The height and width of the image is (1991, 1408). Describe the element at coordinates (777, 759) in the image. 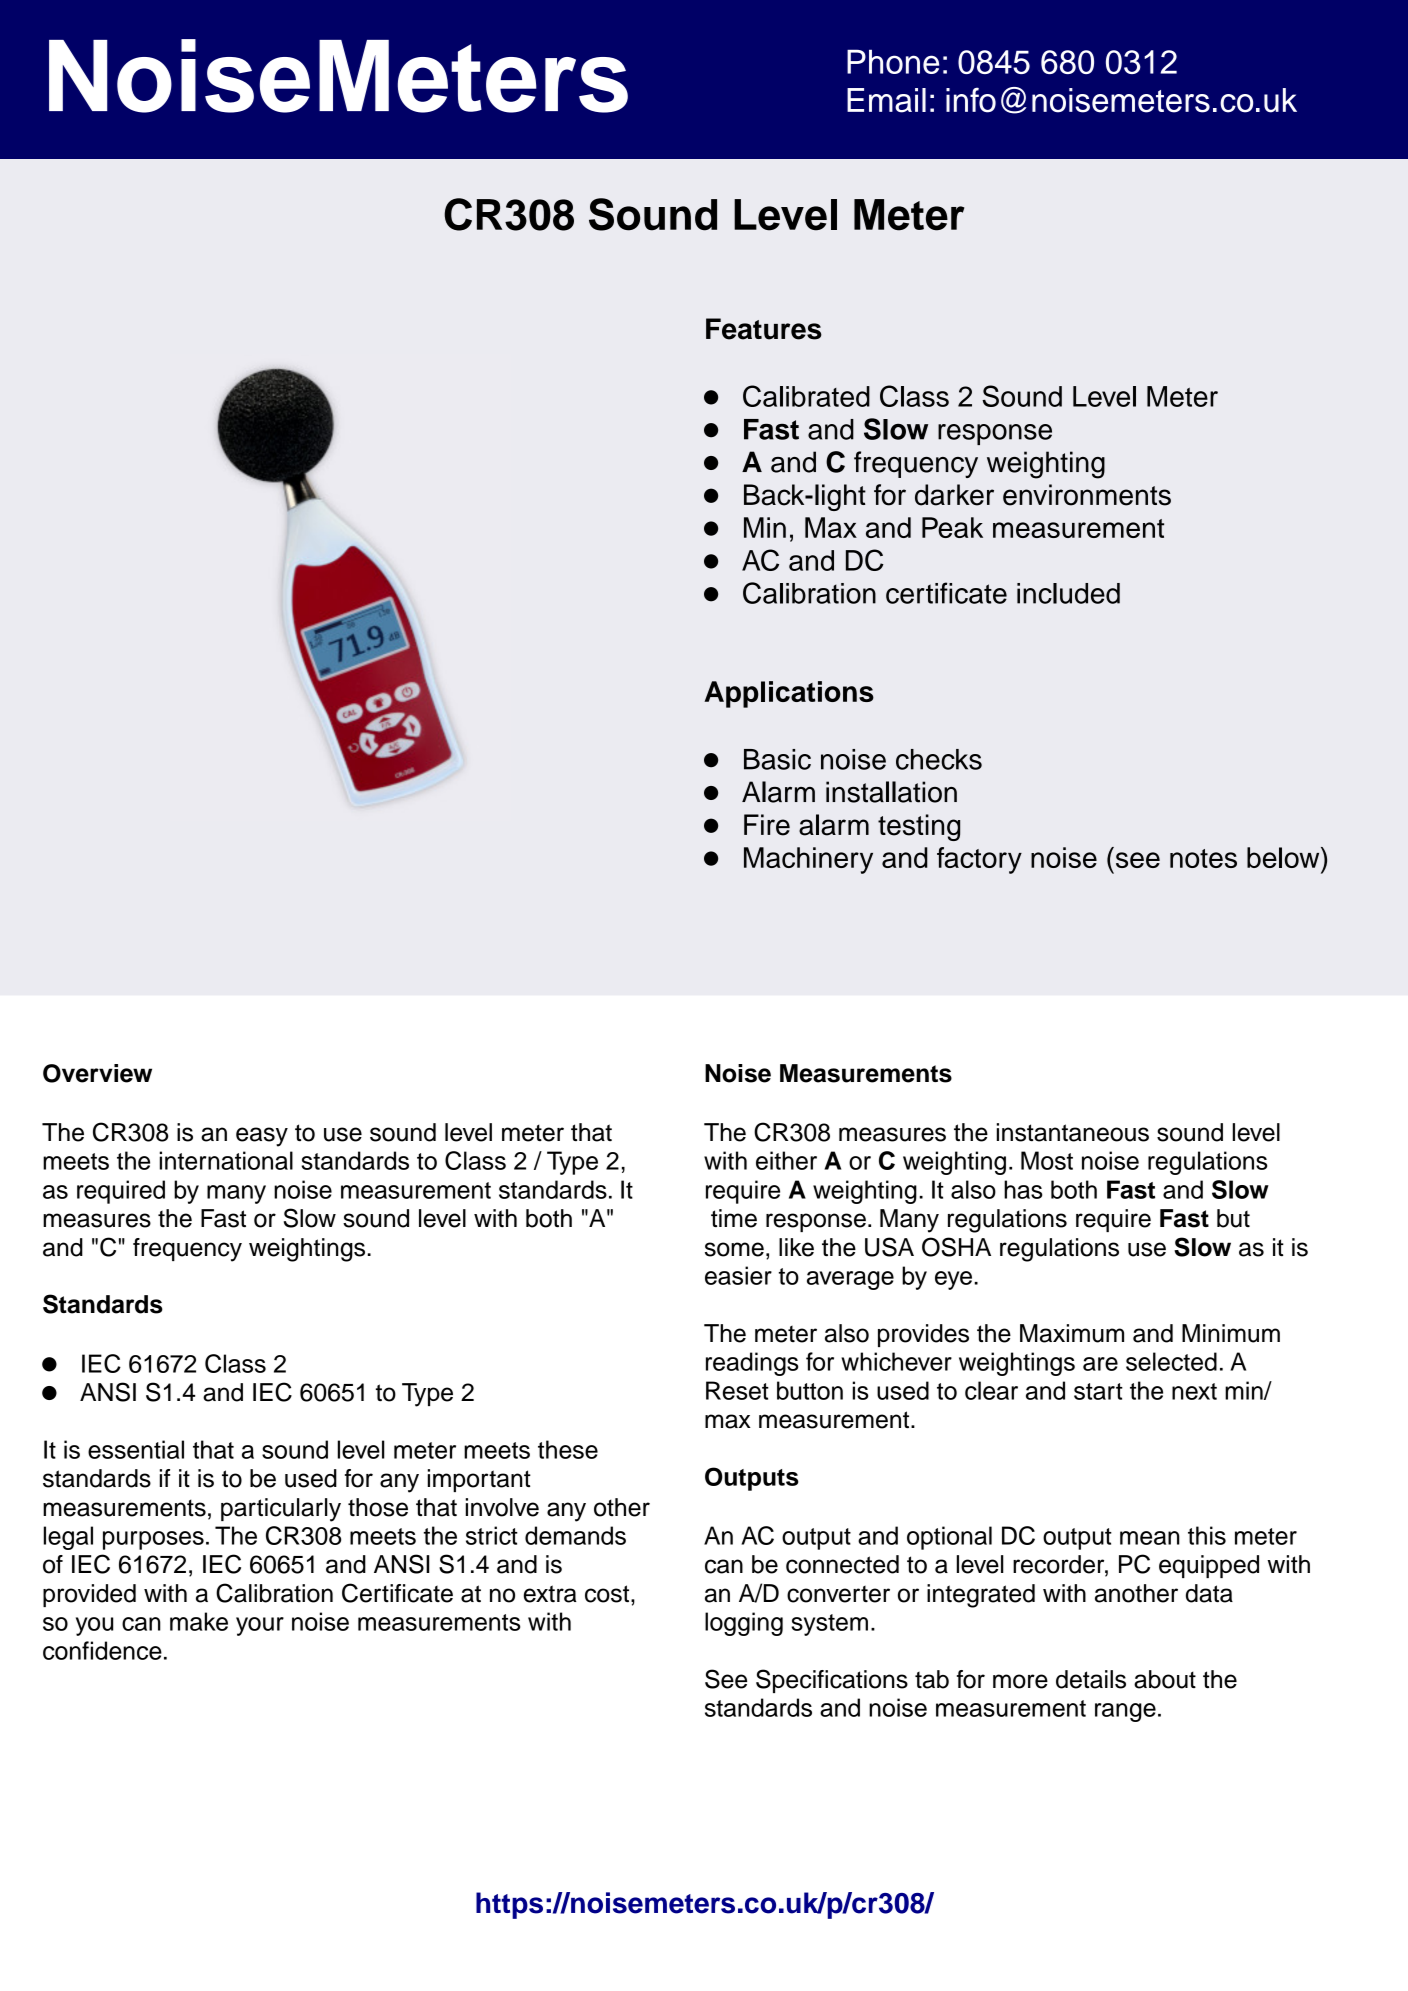

I see `Basic` at that location.
